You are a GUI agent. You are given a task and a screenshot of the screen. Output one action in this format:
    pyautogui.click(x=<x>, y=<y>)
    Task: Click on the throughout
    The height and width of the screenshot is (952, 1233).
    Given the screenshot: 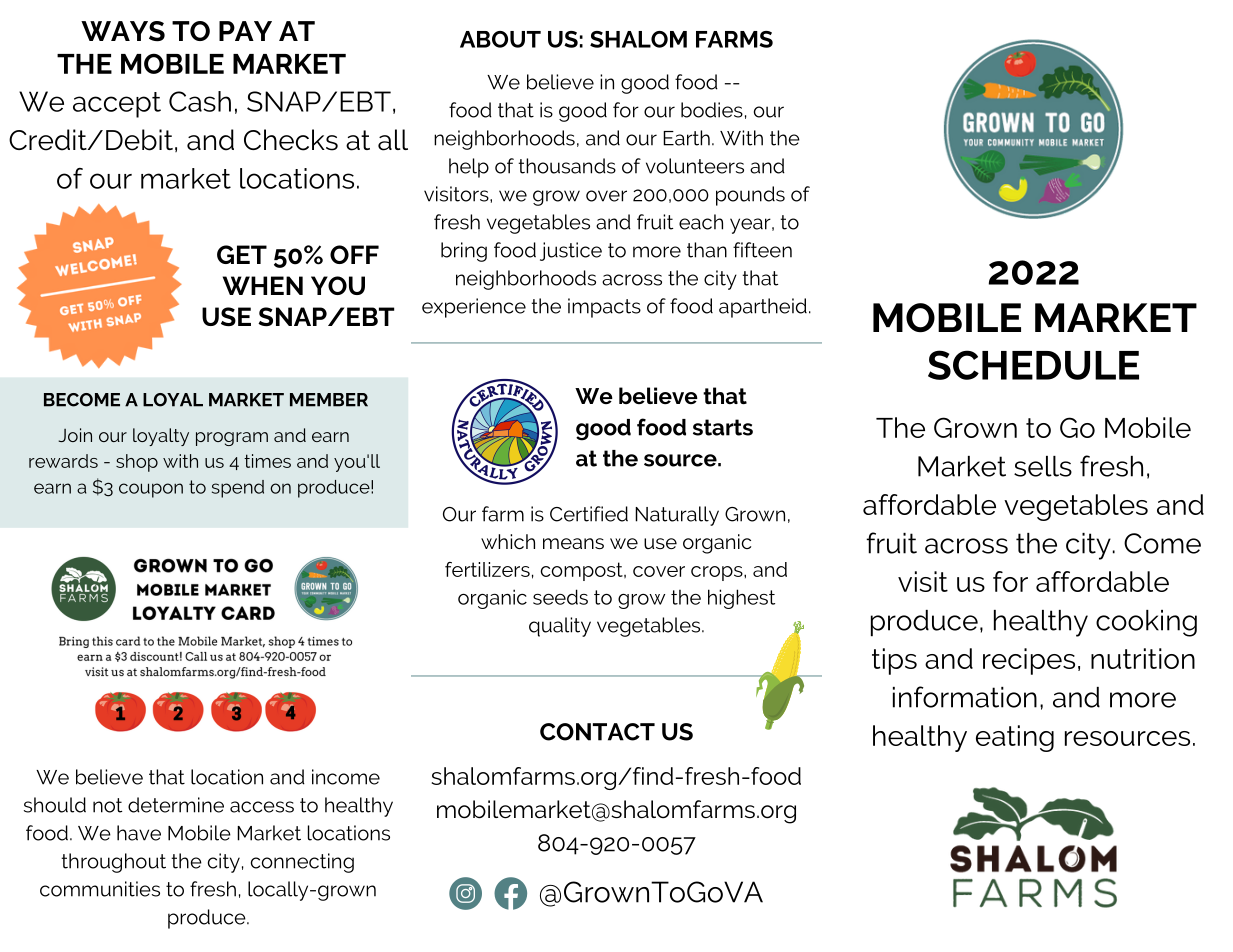 What is the action you would take?
    pyautogui.click(x=113, y=863)
